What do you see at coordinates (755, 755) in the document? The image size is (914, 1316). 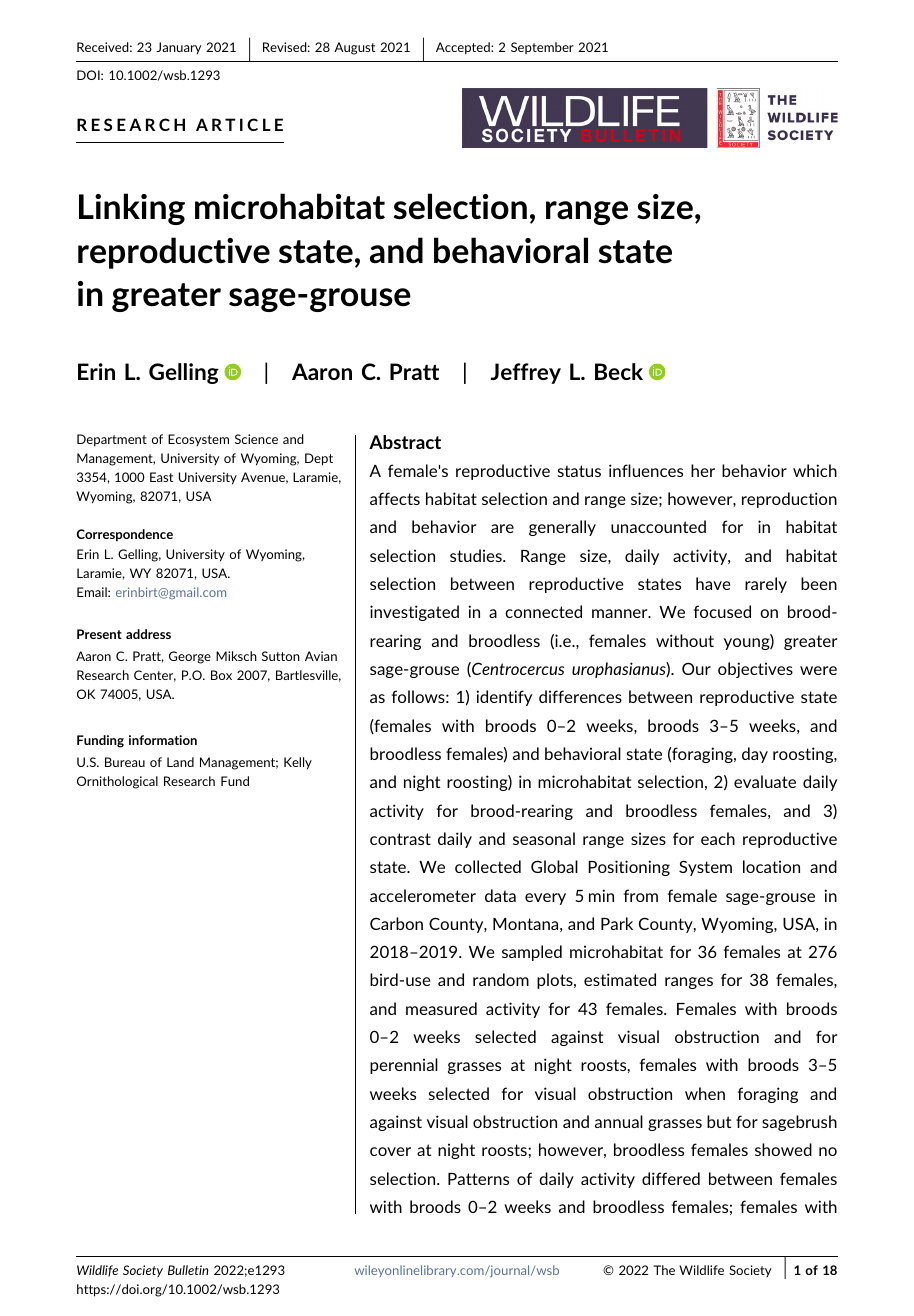 I see `day` at bounding box center [755, 755].
